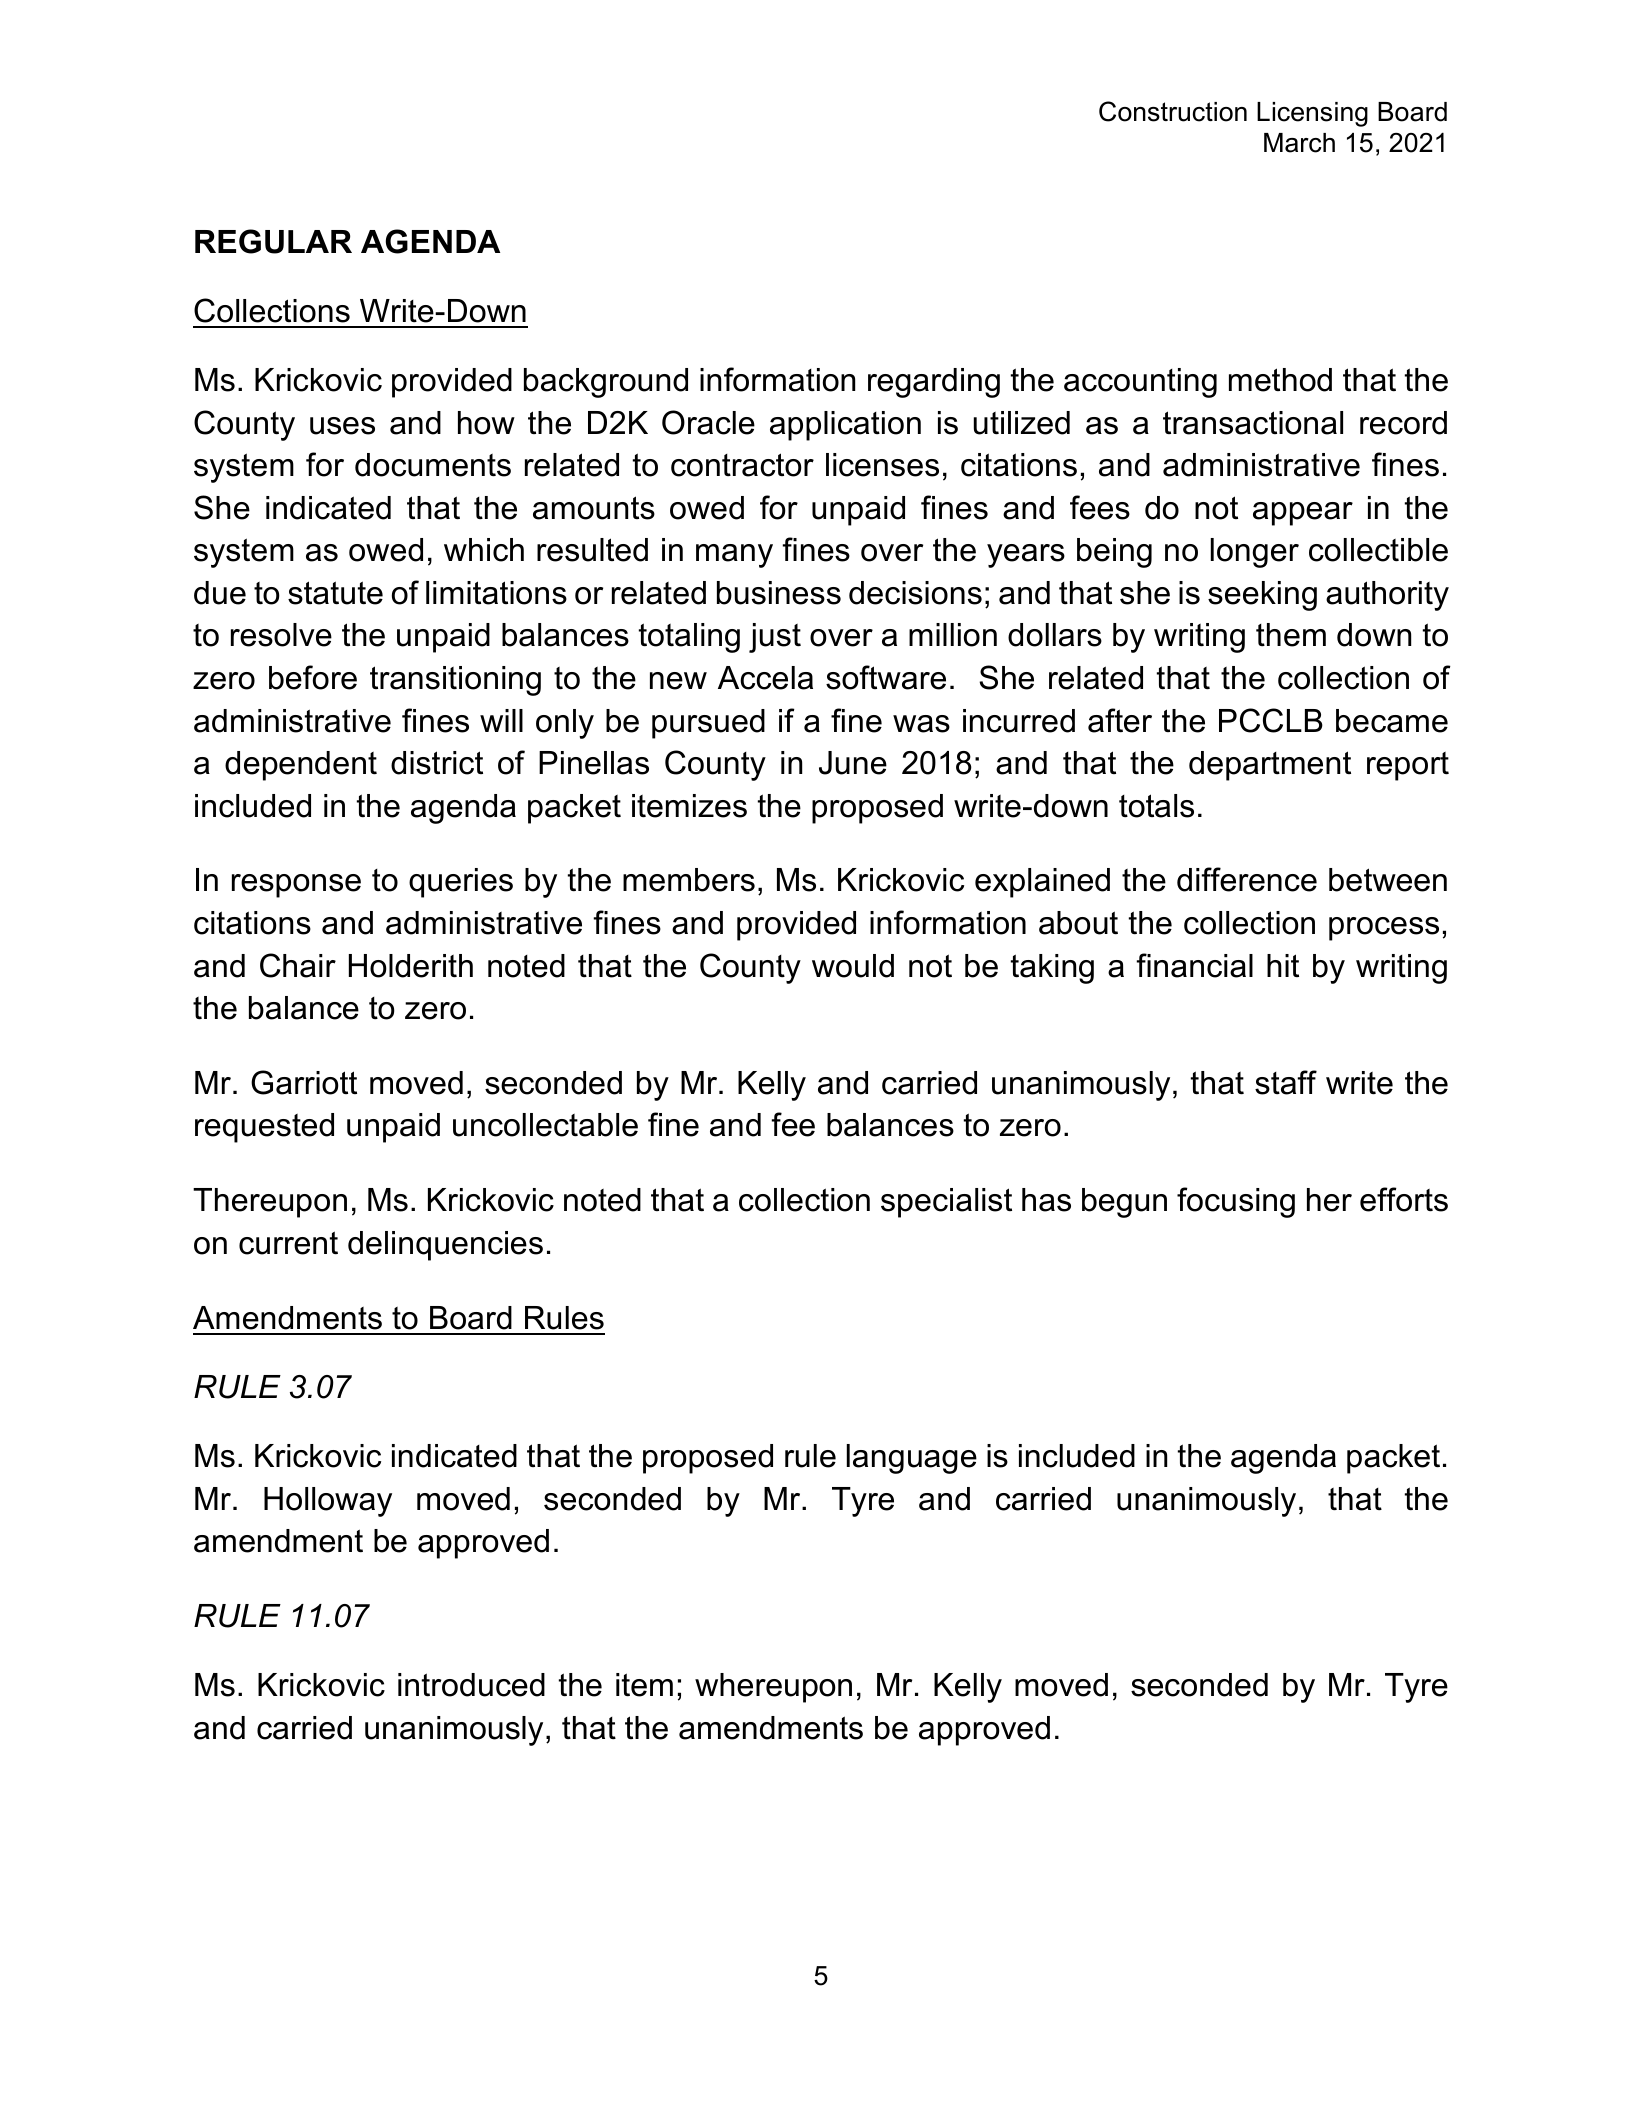  Describe the element at coordinates (934, 383) in the screenshot. I see `regarding` at that location.
